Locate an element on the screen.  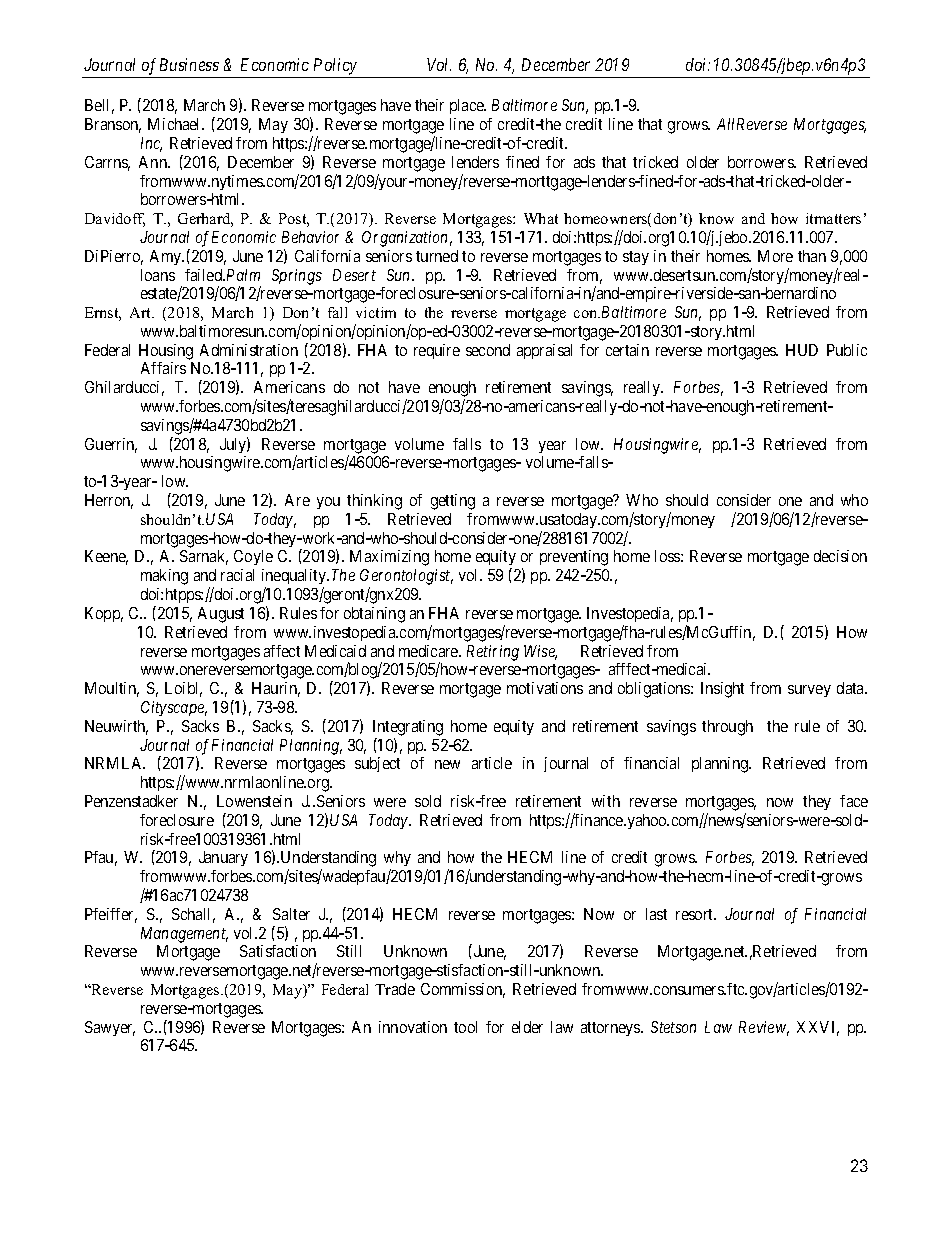
decision is located at coordinates (840, 556).
